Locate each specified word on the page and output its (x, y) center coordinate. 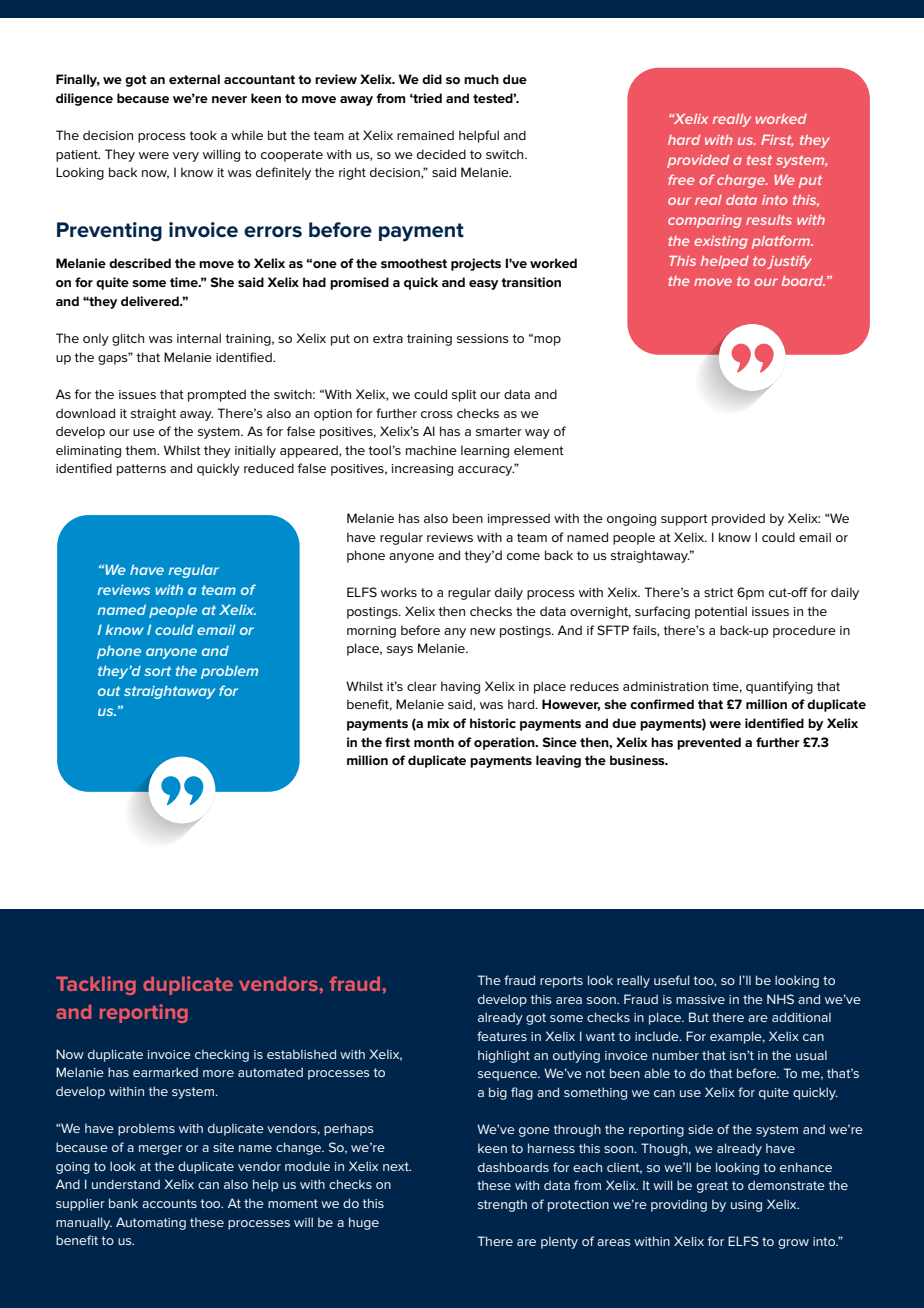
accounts (169, 1203)
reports (561, 982)
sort (157, 671)
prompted (217, 395)
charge (742, 181)
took (203, 135)
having (460, 687)
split (464, 395)
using (746, 1206)
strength (502, 1205)
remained (425, 135)
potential (721, 612)
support (684, 520)
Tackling (96, 985)
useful (671, 980)
